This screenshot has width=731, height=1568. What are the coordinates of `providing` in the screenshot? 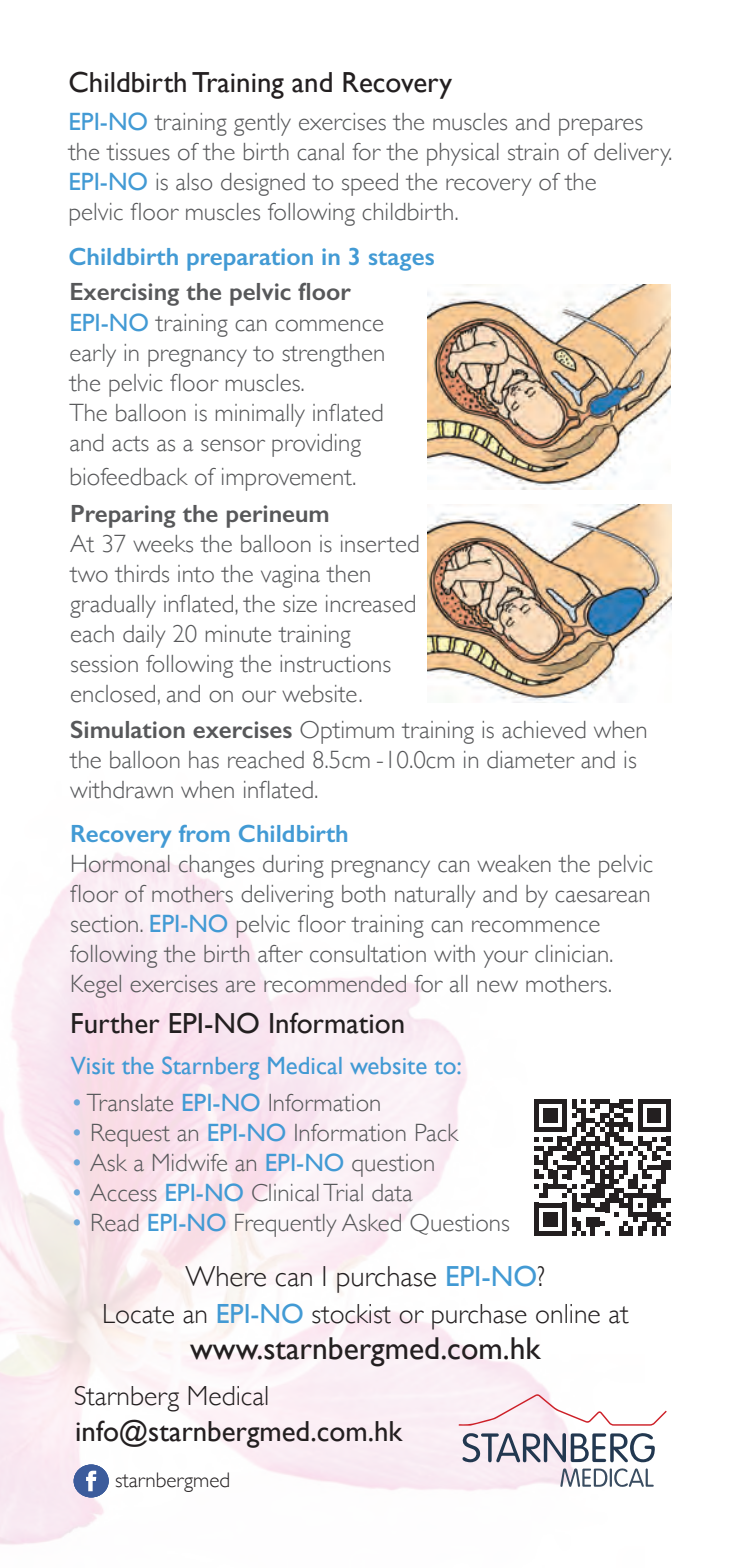 It's located at (316, 445).
